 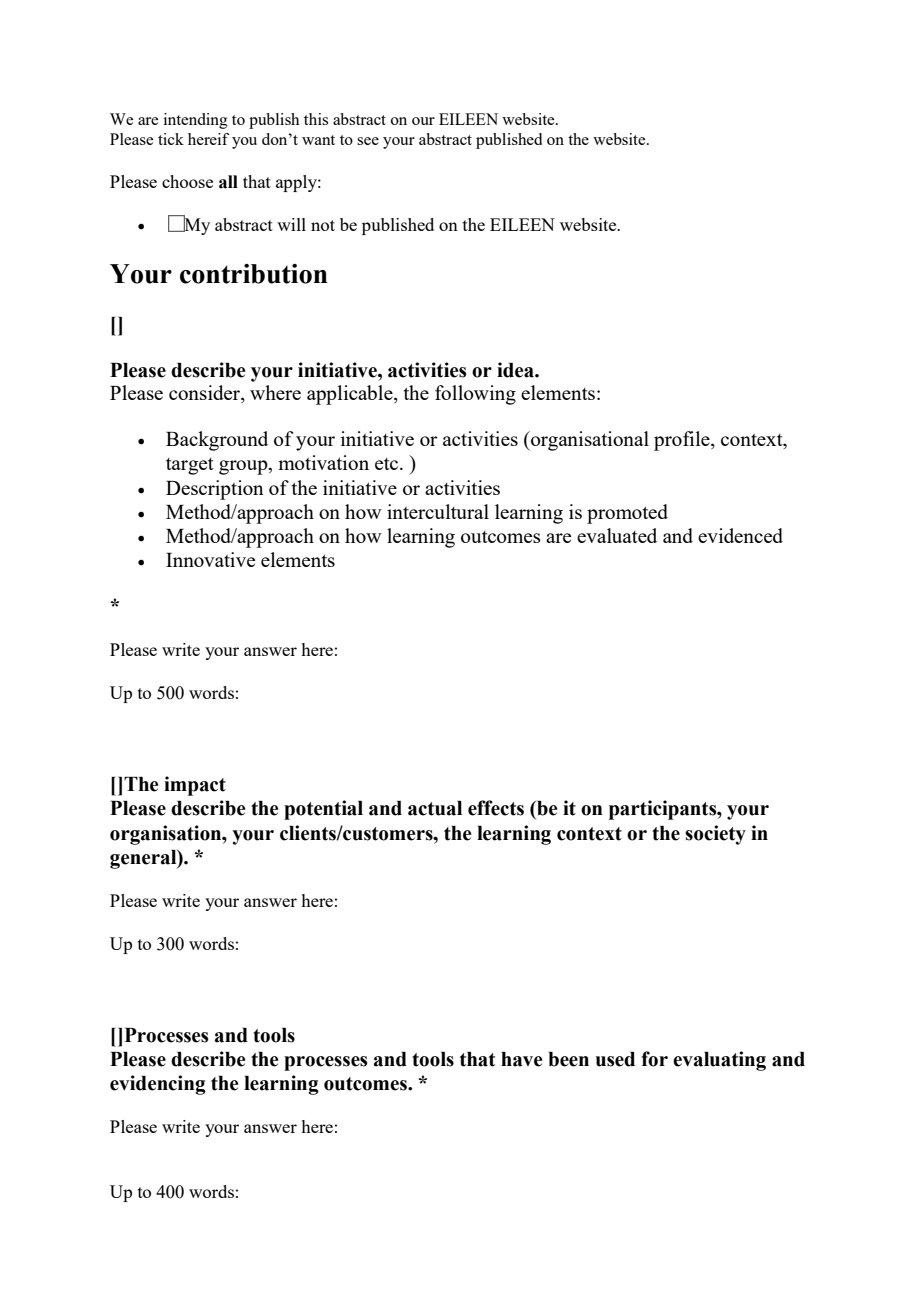 I want to click on evidencing, so click(x=158, y=1085).
